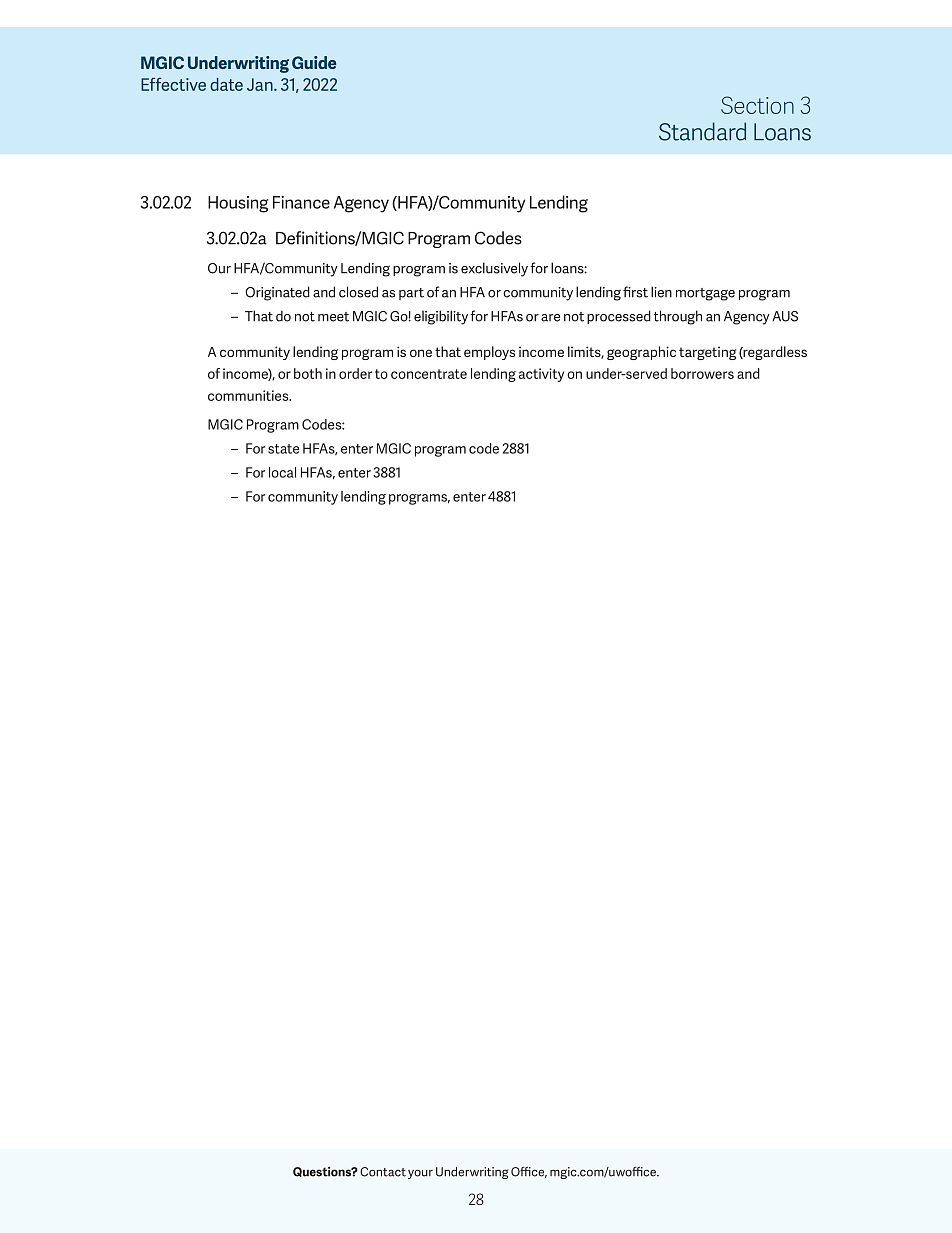  I want to click on Contact, so click(383, 1172).
